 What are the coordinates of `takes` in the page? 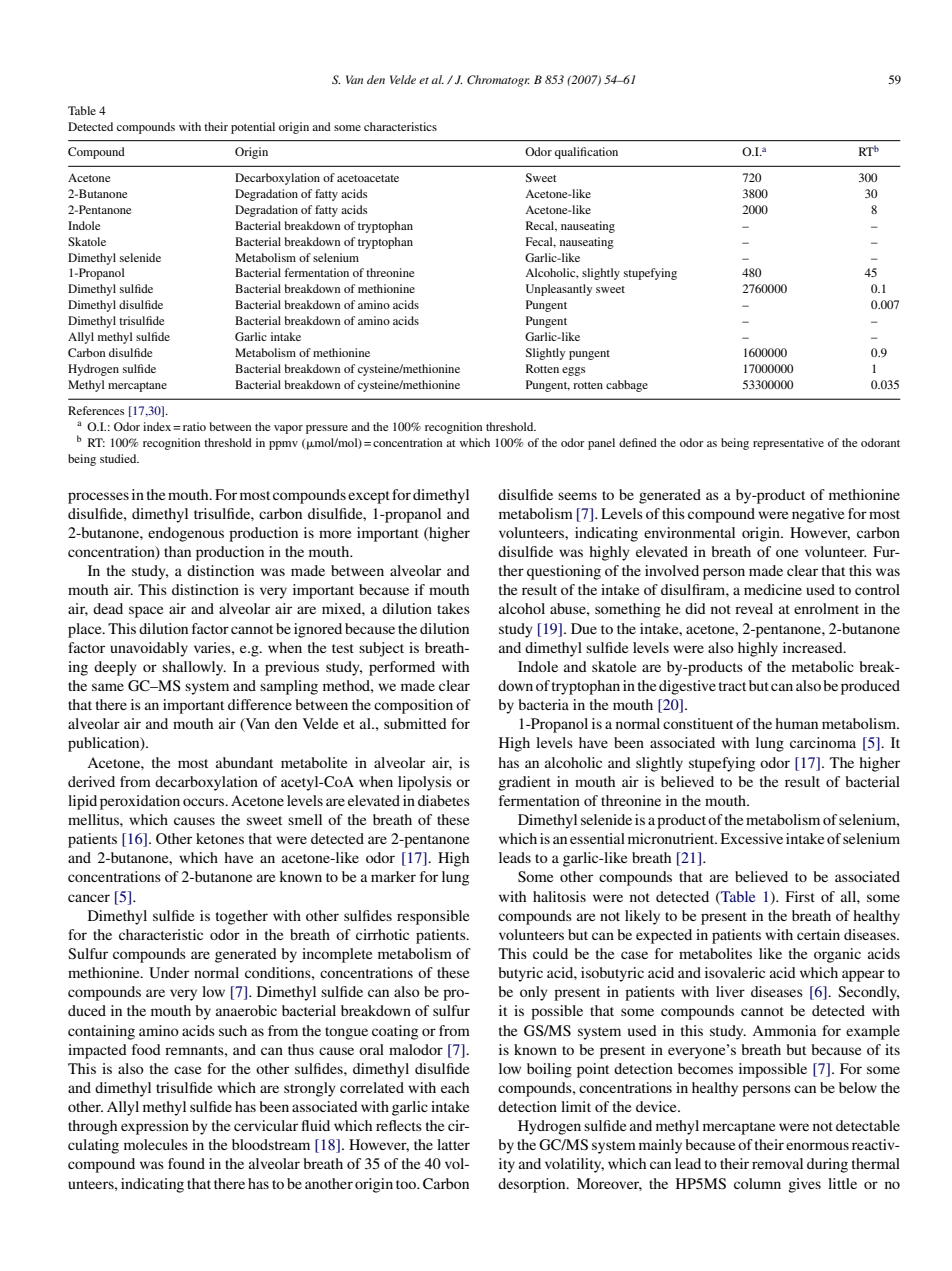 It's located at (453, 608).
